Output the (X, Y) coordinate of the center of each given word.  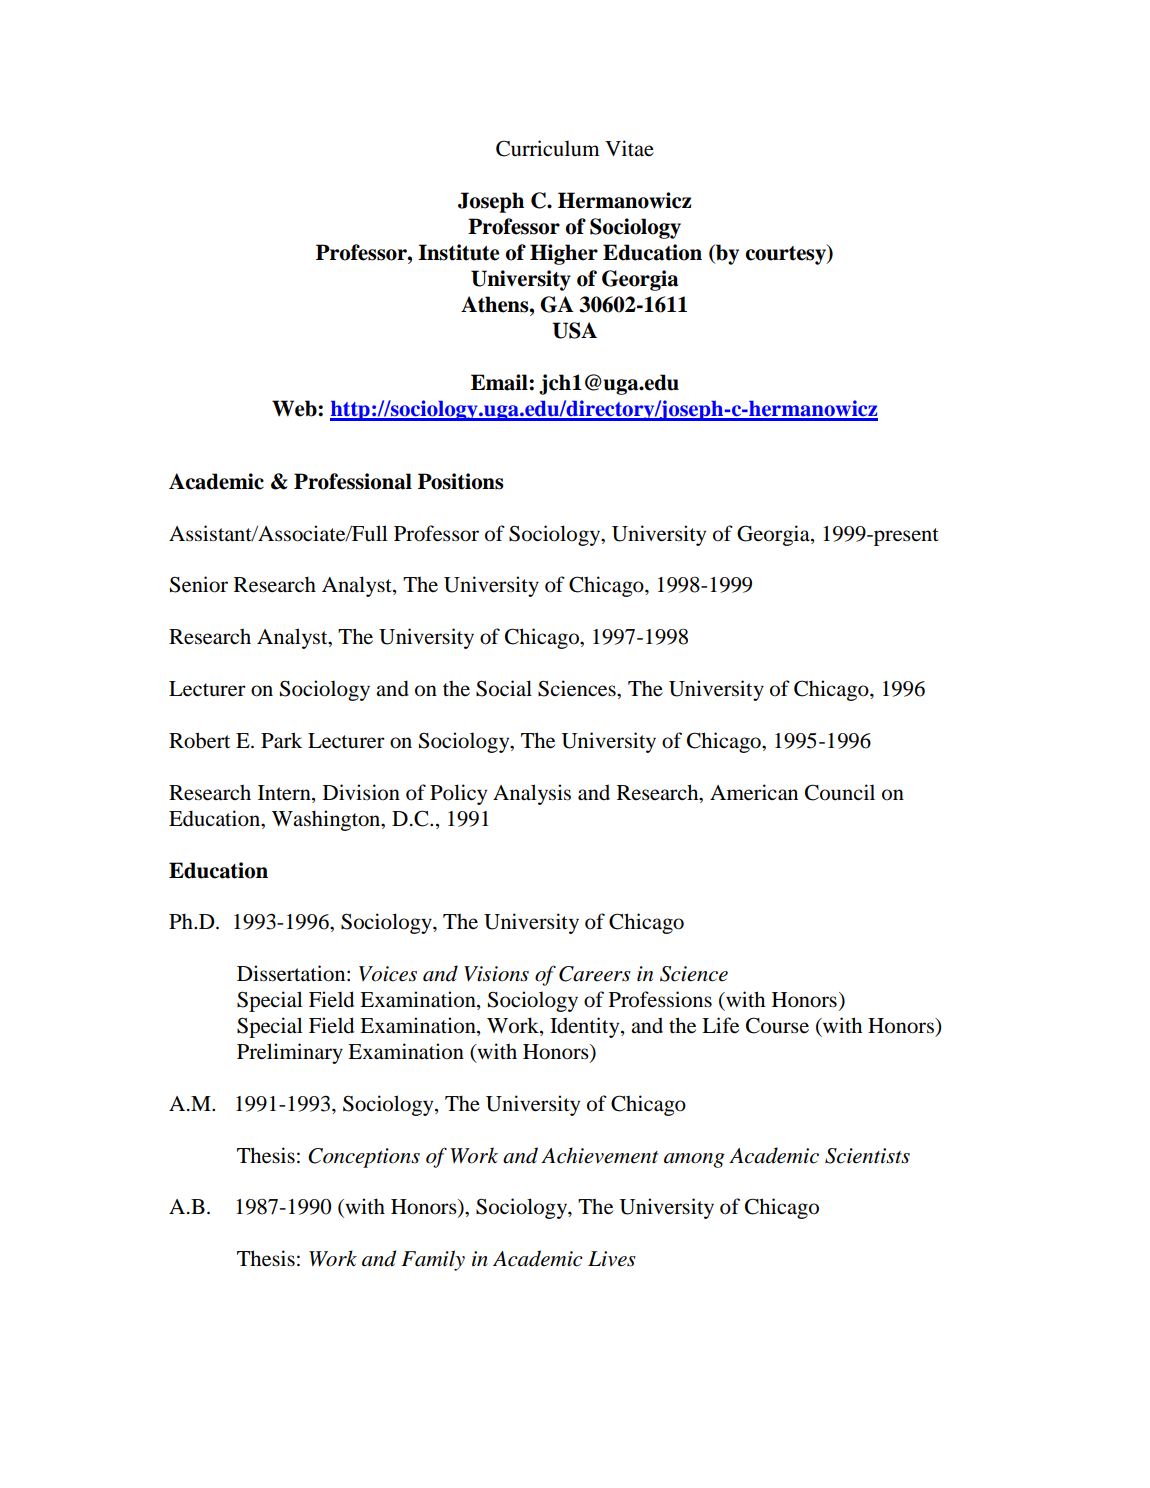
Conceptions (364, 1158)
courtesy (786, 254)
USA (574, 330)
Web (295, 408)
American (754, 792)
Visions (496, 974)
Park (281, 740)
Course (777, 1025)
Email (500, 382)
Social (504, 688)
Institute (458, 252)
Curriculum (548, 148)
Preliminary (290, 1053)
